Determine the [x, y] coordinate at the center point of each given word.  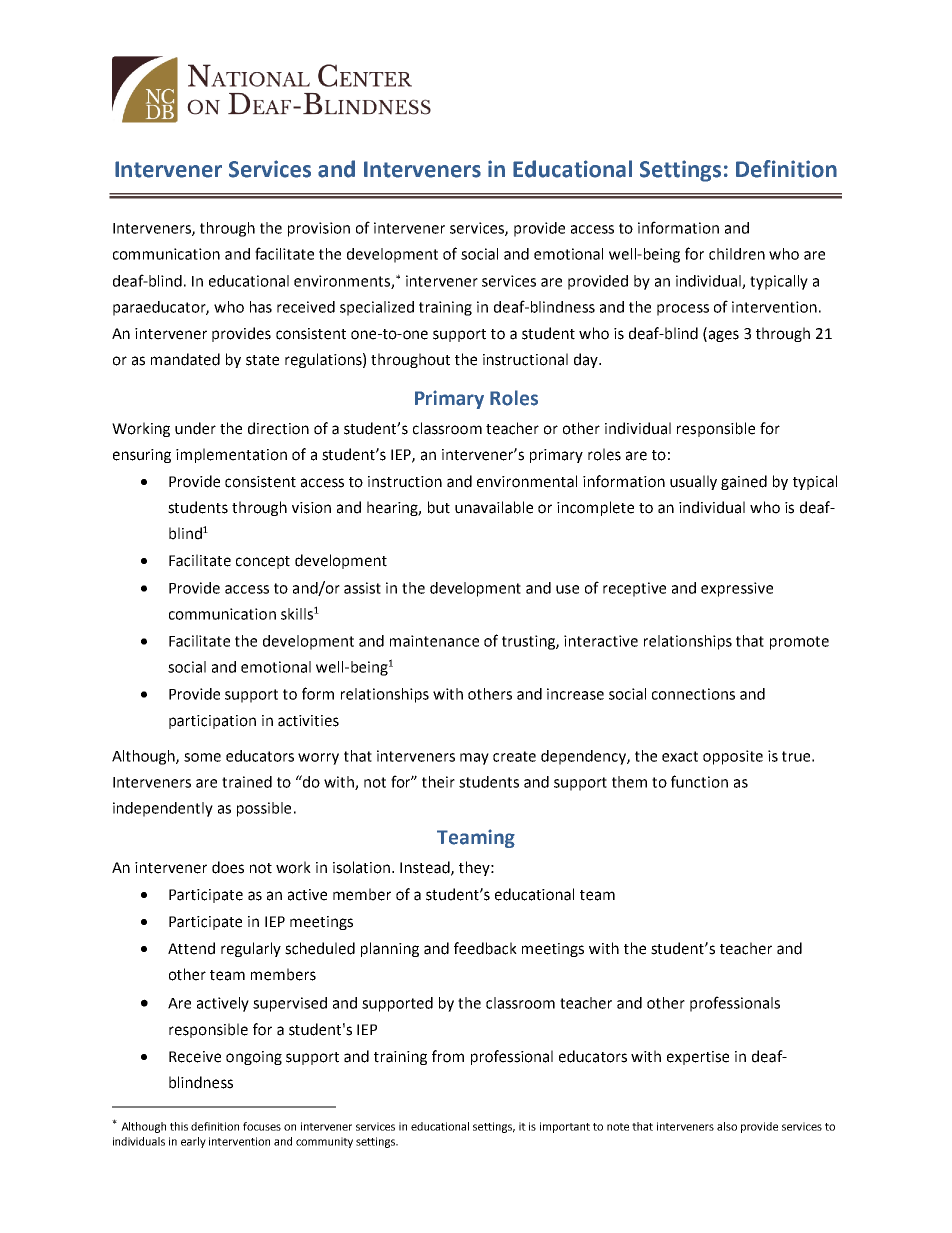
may [474, 759]
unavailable [494, 507]
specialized [377, 308]
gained [744, 482]
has [261, 307]
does [228, 867]
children [737, 254]
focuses [262, 1126]
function [699, 781]
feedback [485, 948]
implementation [231, 455]
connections [693, 694]
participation [212, 722]
